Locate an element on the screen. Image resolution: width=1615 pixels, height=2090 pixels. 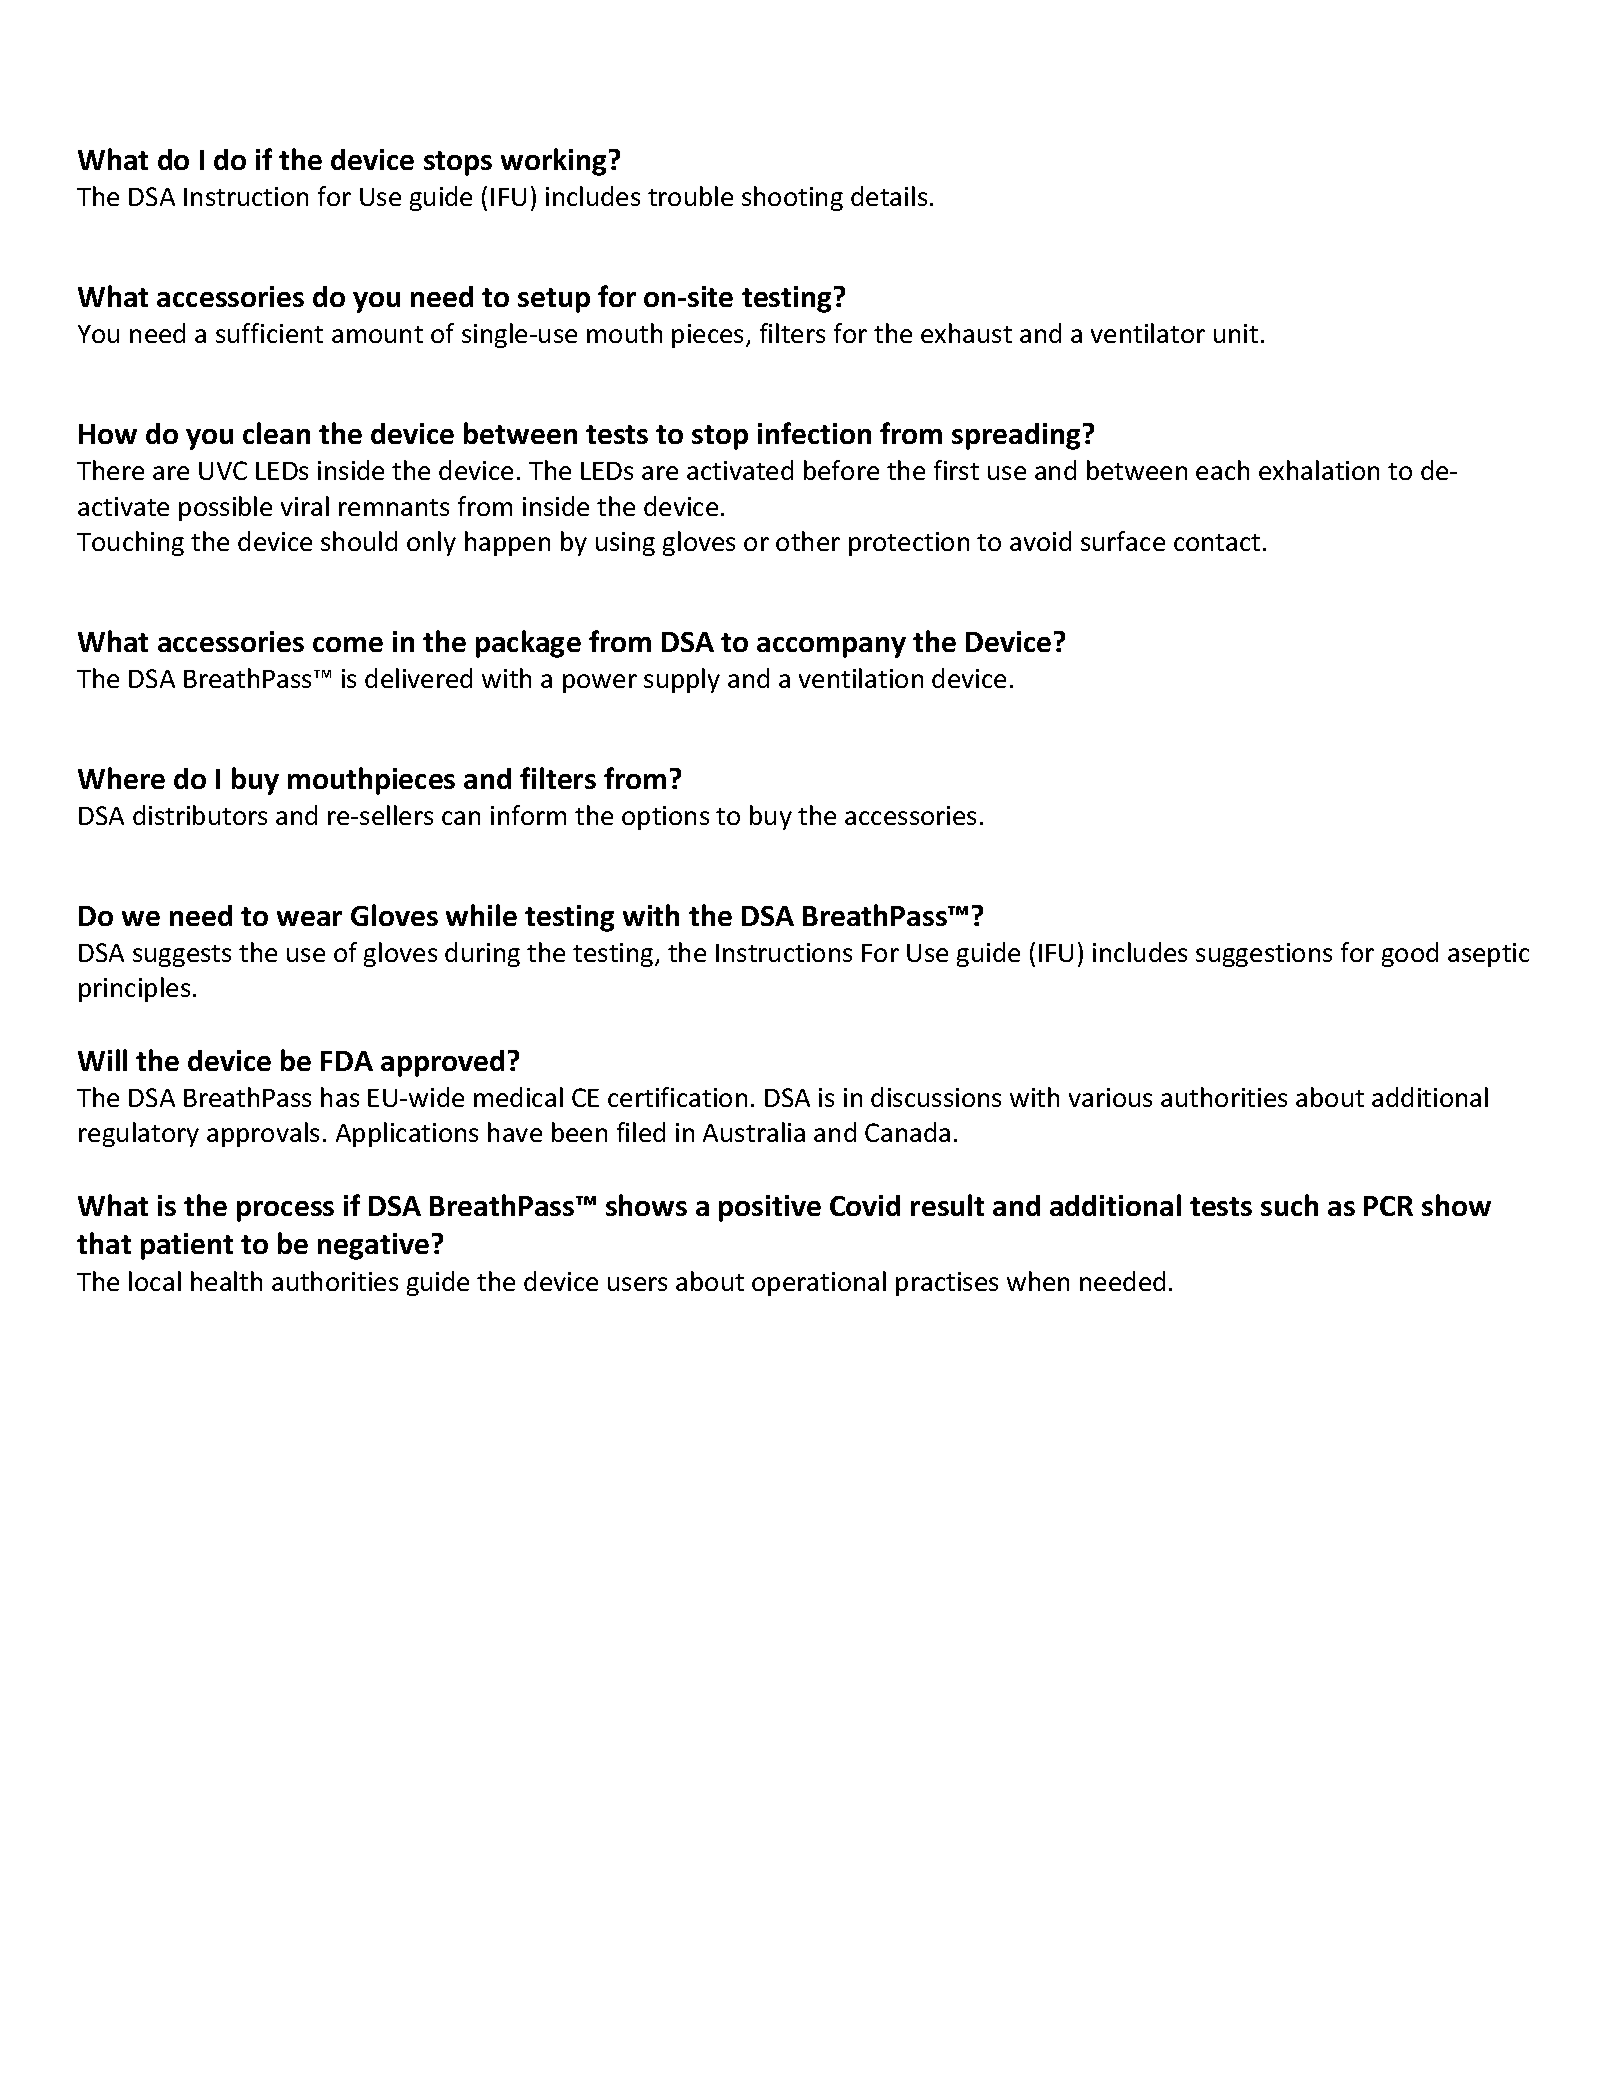
unit is located at coordinates (1236, 333).
